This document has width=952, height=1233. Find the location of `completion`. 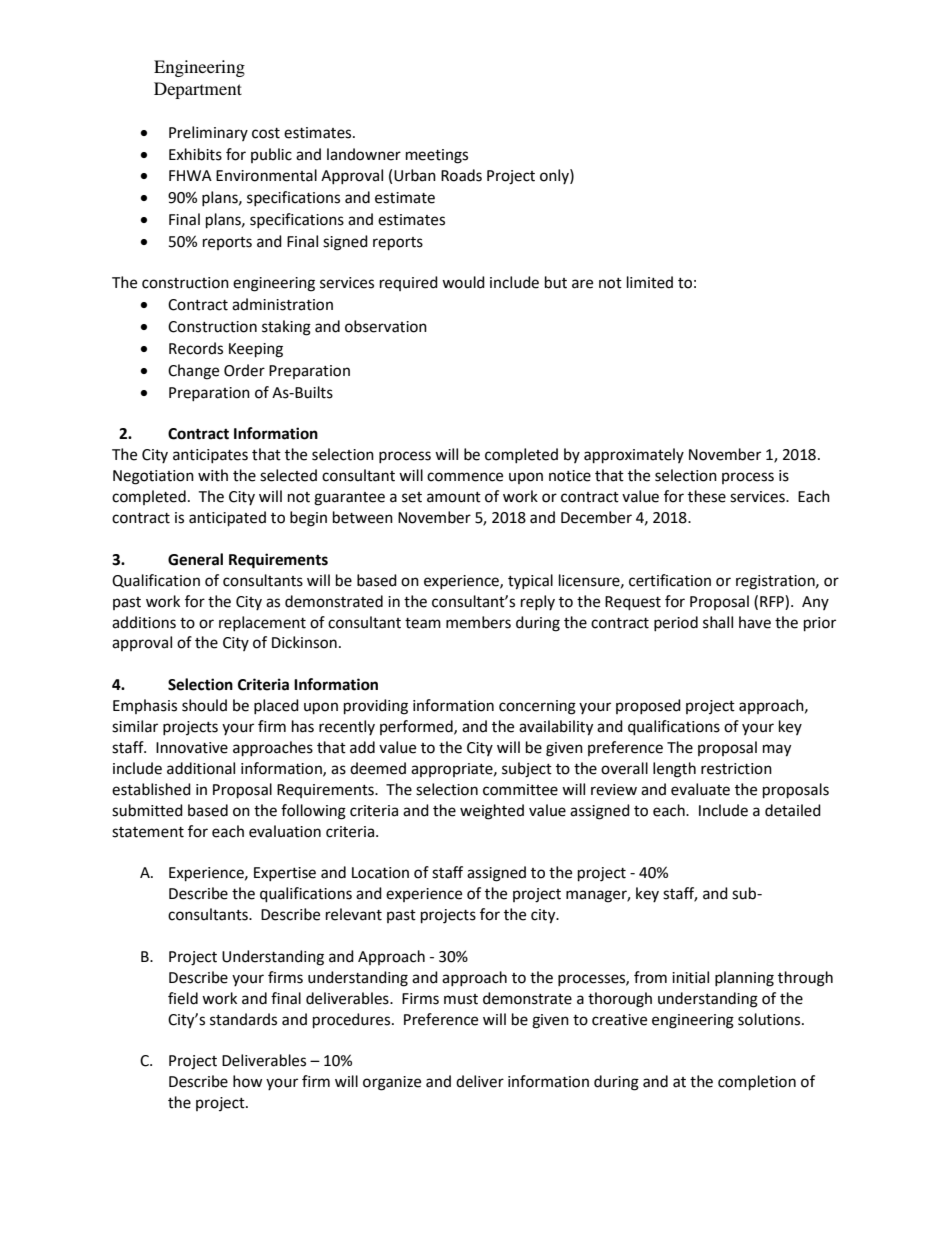

completion is located at coordinates (757, 1083).
